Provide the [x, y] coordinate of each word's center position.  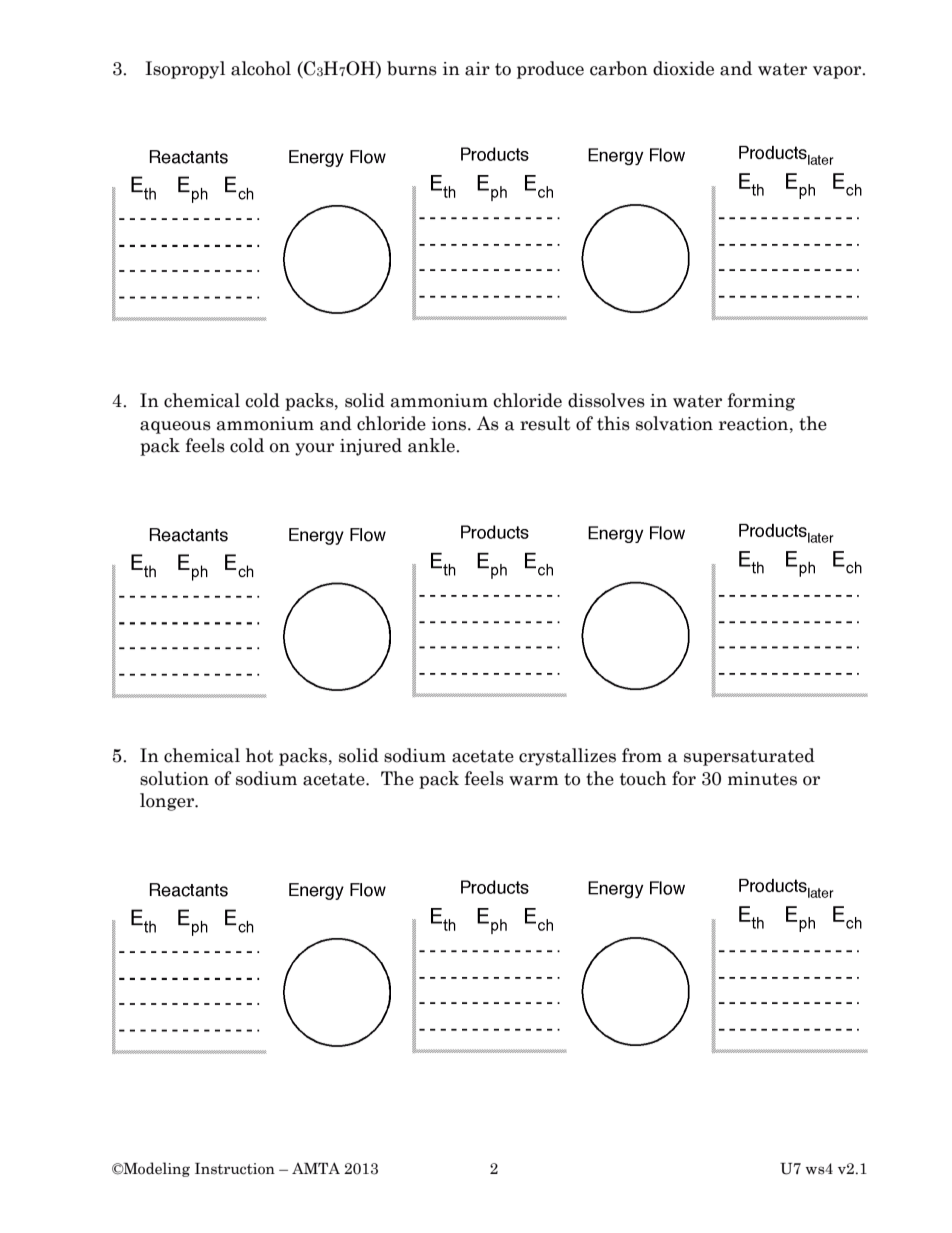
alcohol [261, 68]
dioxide [683, 68]
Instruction [235, 1169]
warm [534, 781]
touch [643, 778]
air [477, 69]
